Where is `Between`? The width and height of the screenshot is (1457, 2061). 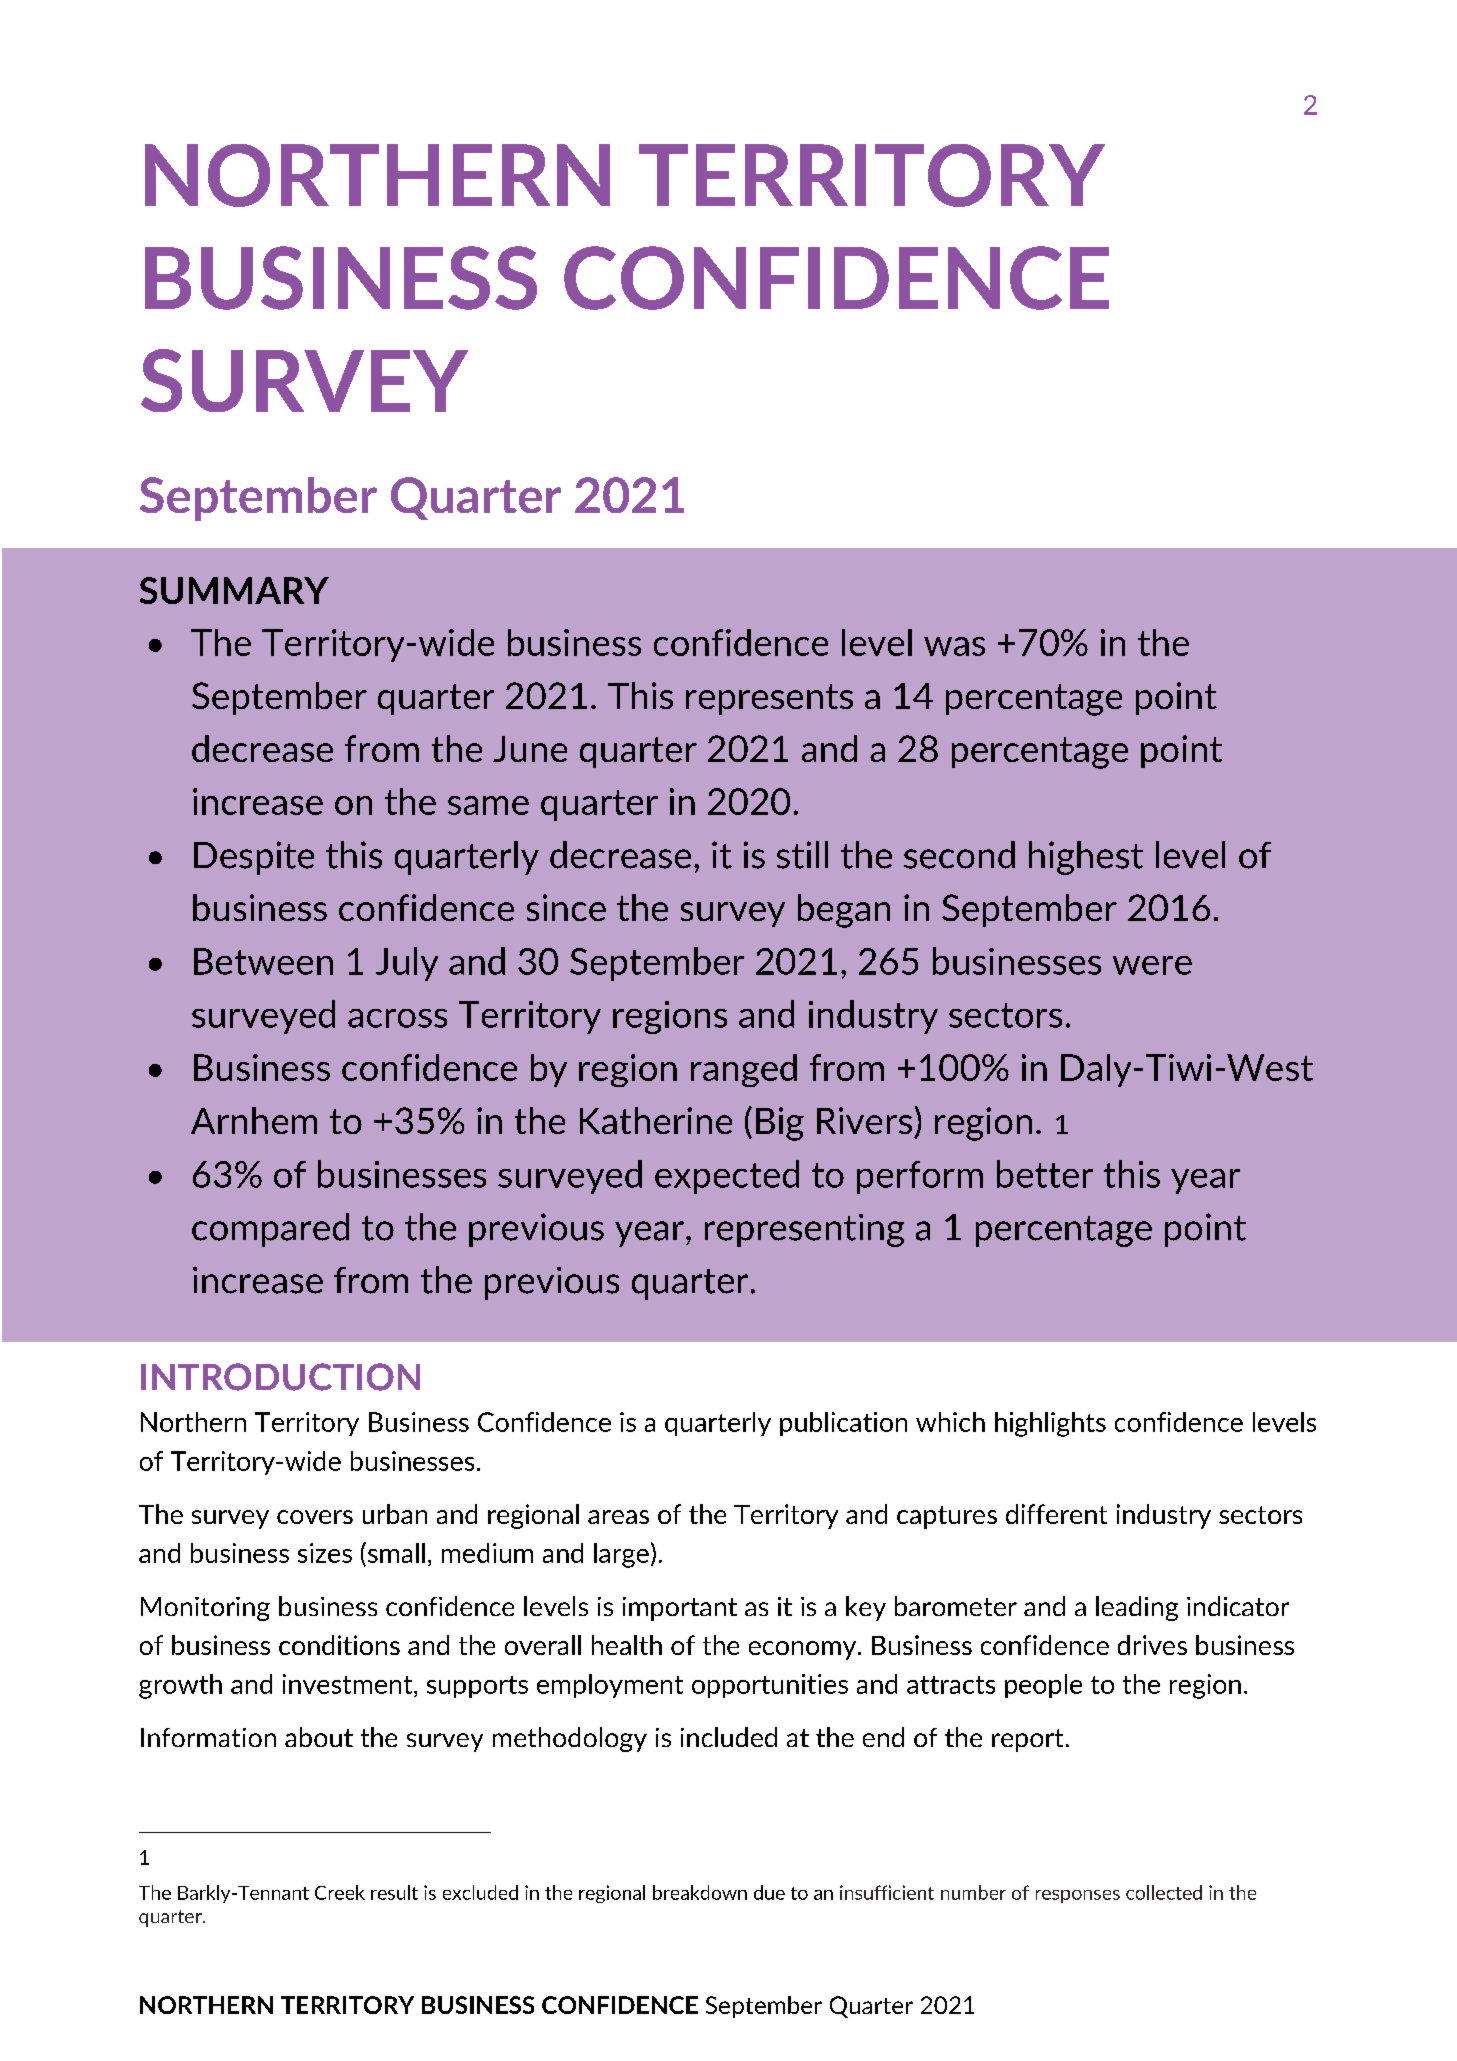 Between is located at coordinates (263, 961).
